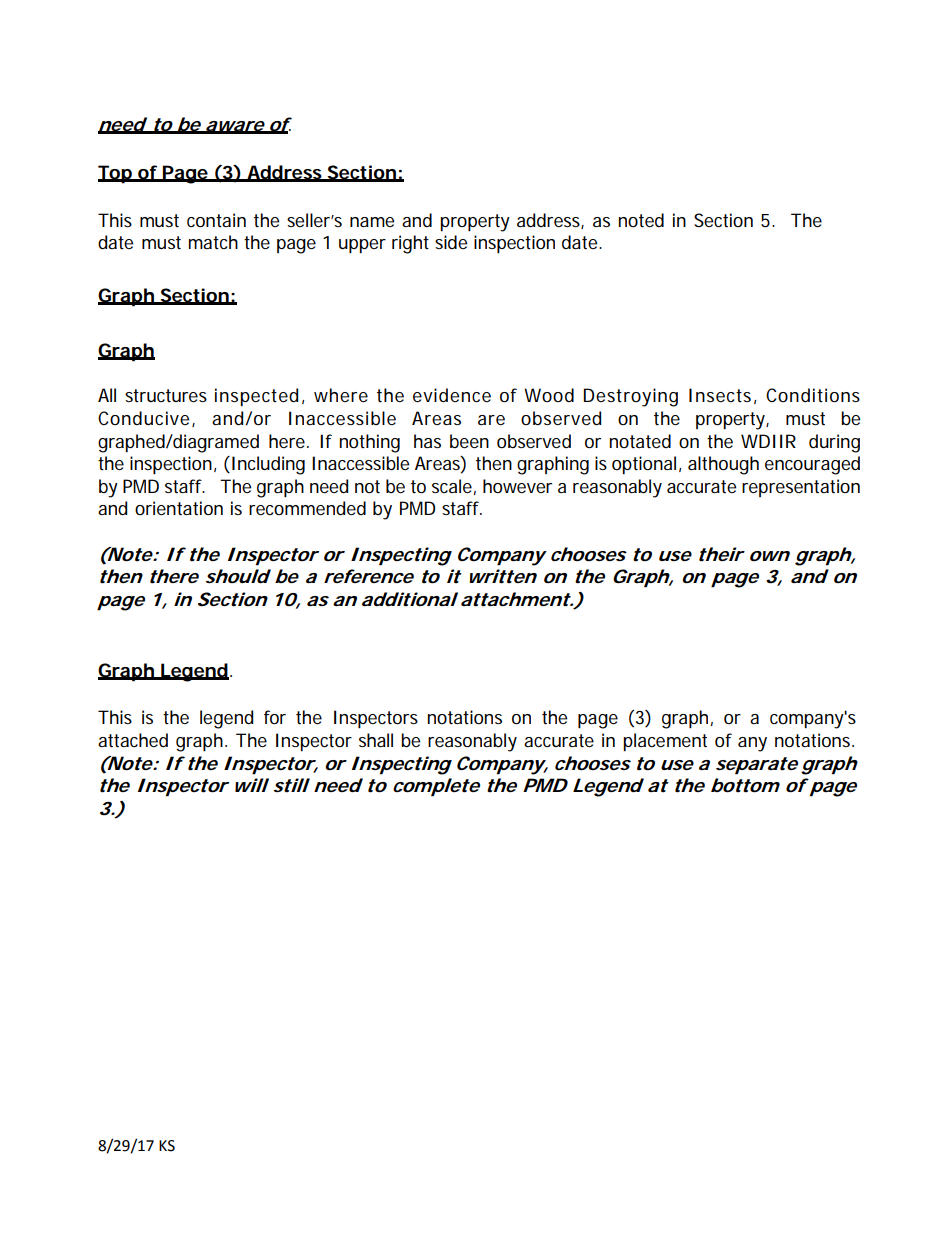 This document has width=952, height=1233. I want to click on right, so click(410, 244).
